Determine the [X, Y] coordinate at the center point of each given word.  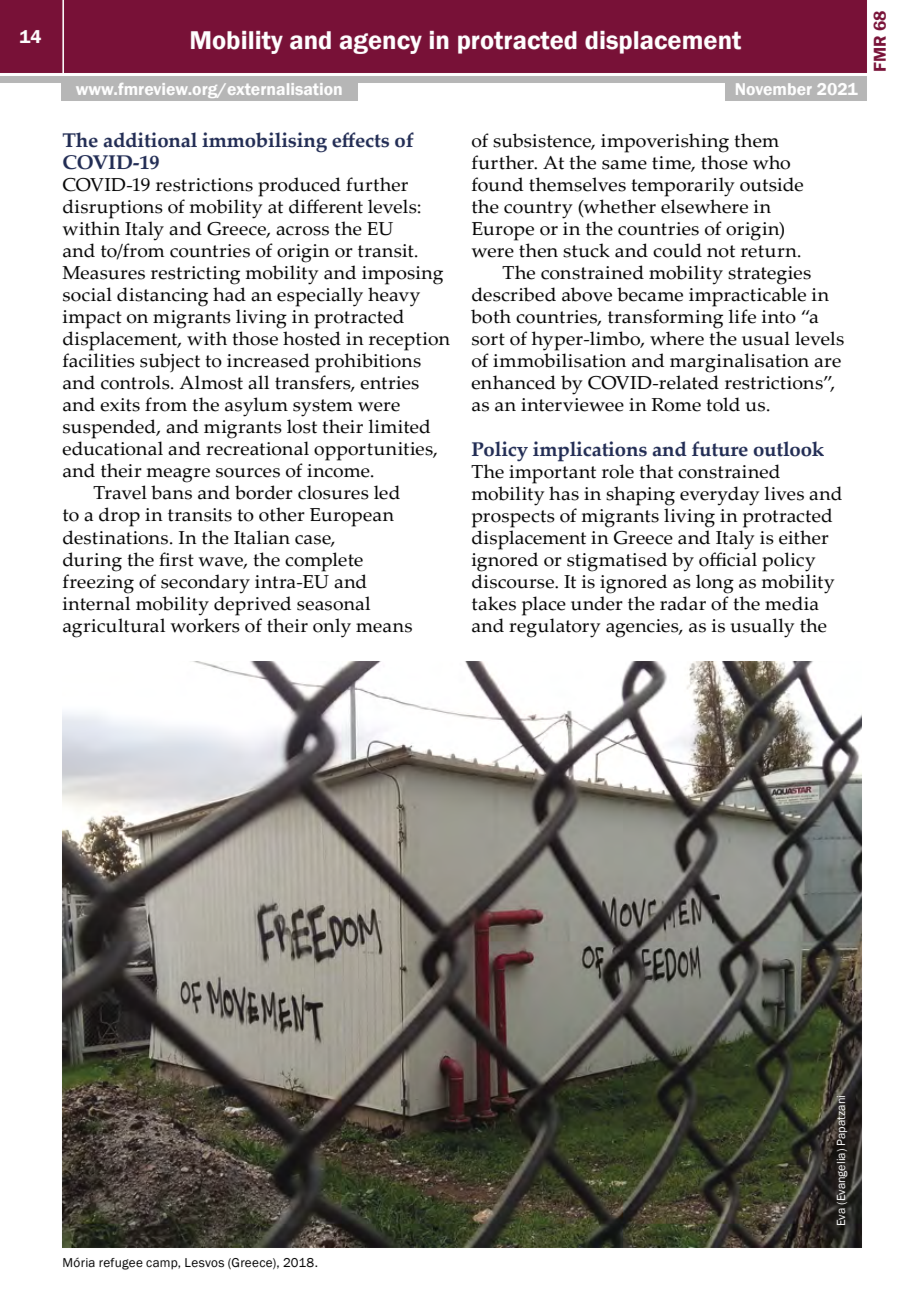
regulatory [555, 628]
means [384, 628]
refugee [121, 1264]
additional [150, 140]
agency [380, 43]
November [774, 89]
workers [205, 625]
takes [494, 603]
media [792, 603]
